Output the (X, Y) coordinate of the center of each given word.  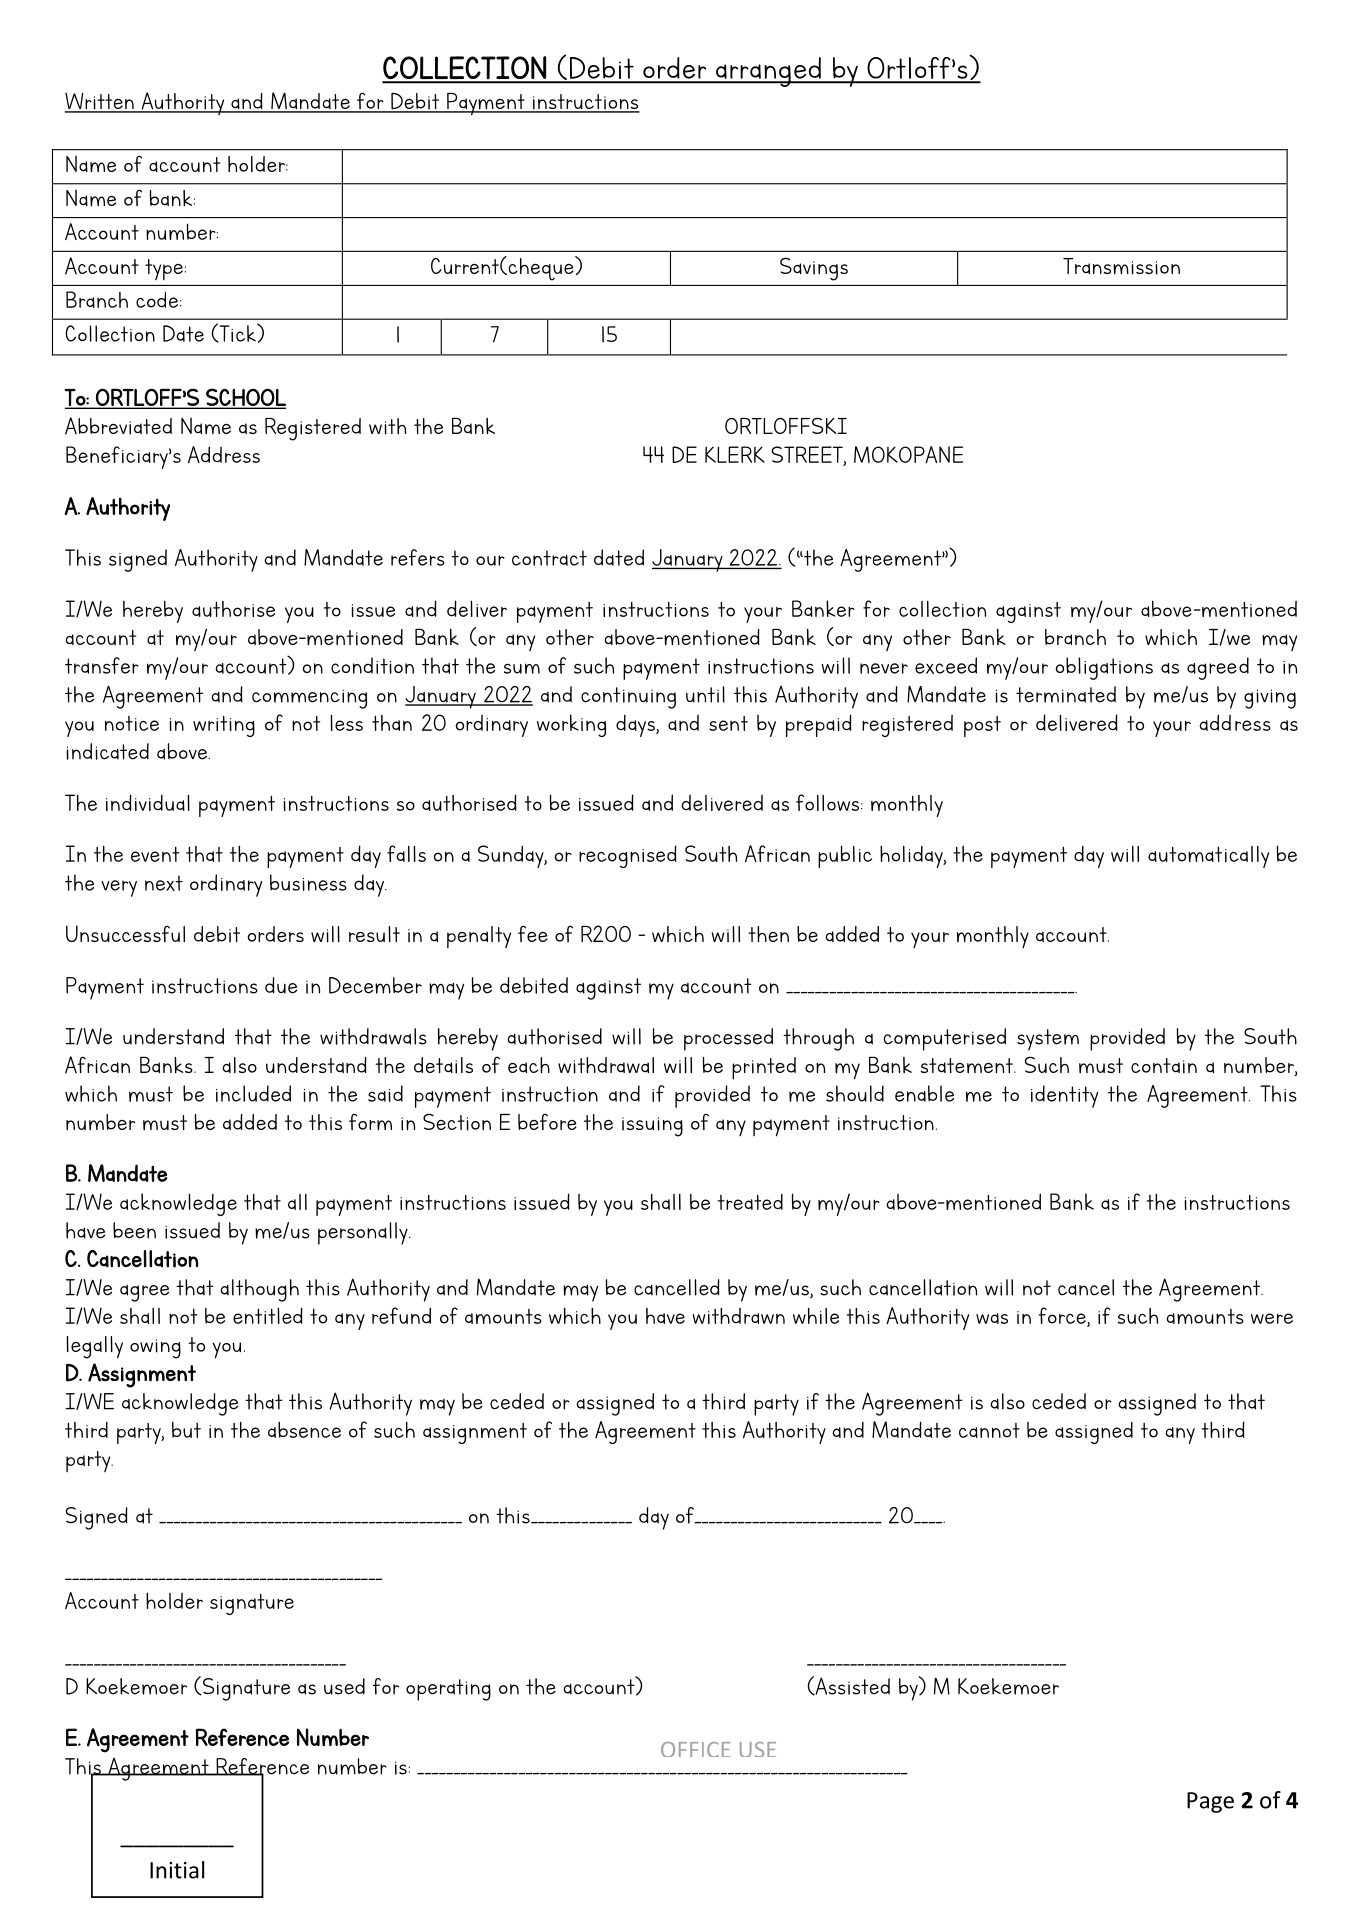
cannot (989, 1430)
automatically (1208, 857)
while (816, 1316)
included (253, 1093)
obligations (1104, 668)
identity (1064, 1096)
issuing (652, 1127)
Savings (814, 269)
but (186, 1429)
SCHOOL (245, 398)
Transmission (1121, 266)
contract (549, 558)
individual (148, 802)
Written (100, 102)
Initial (177, 1870)
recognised (628, 856)
